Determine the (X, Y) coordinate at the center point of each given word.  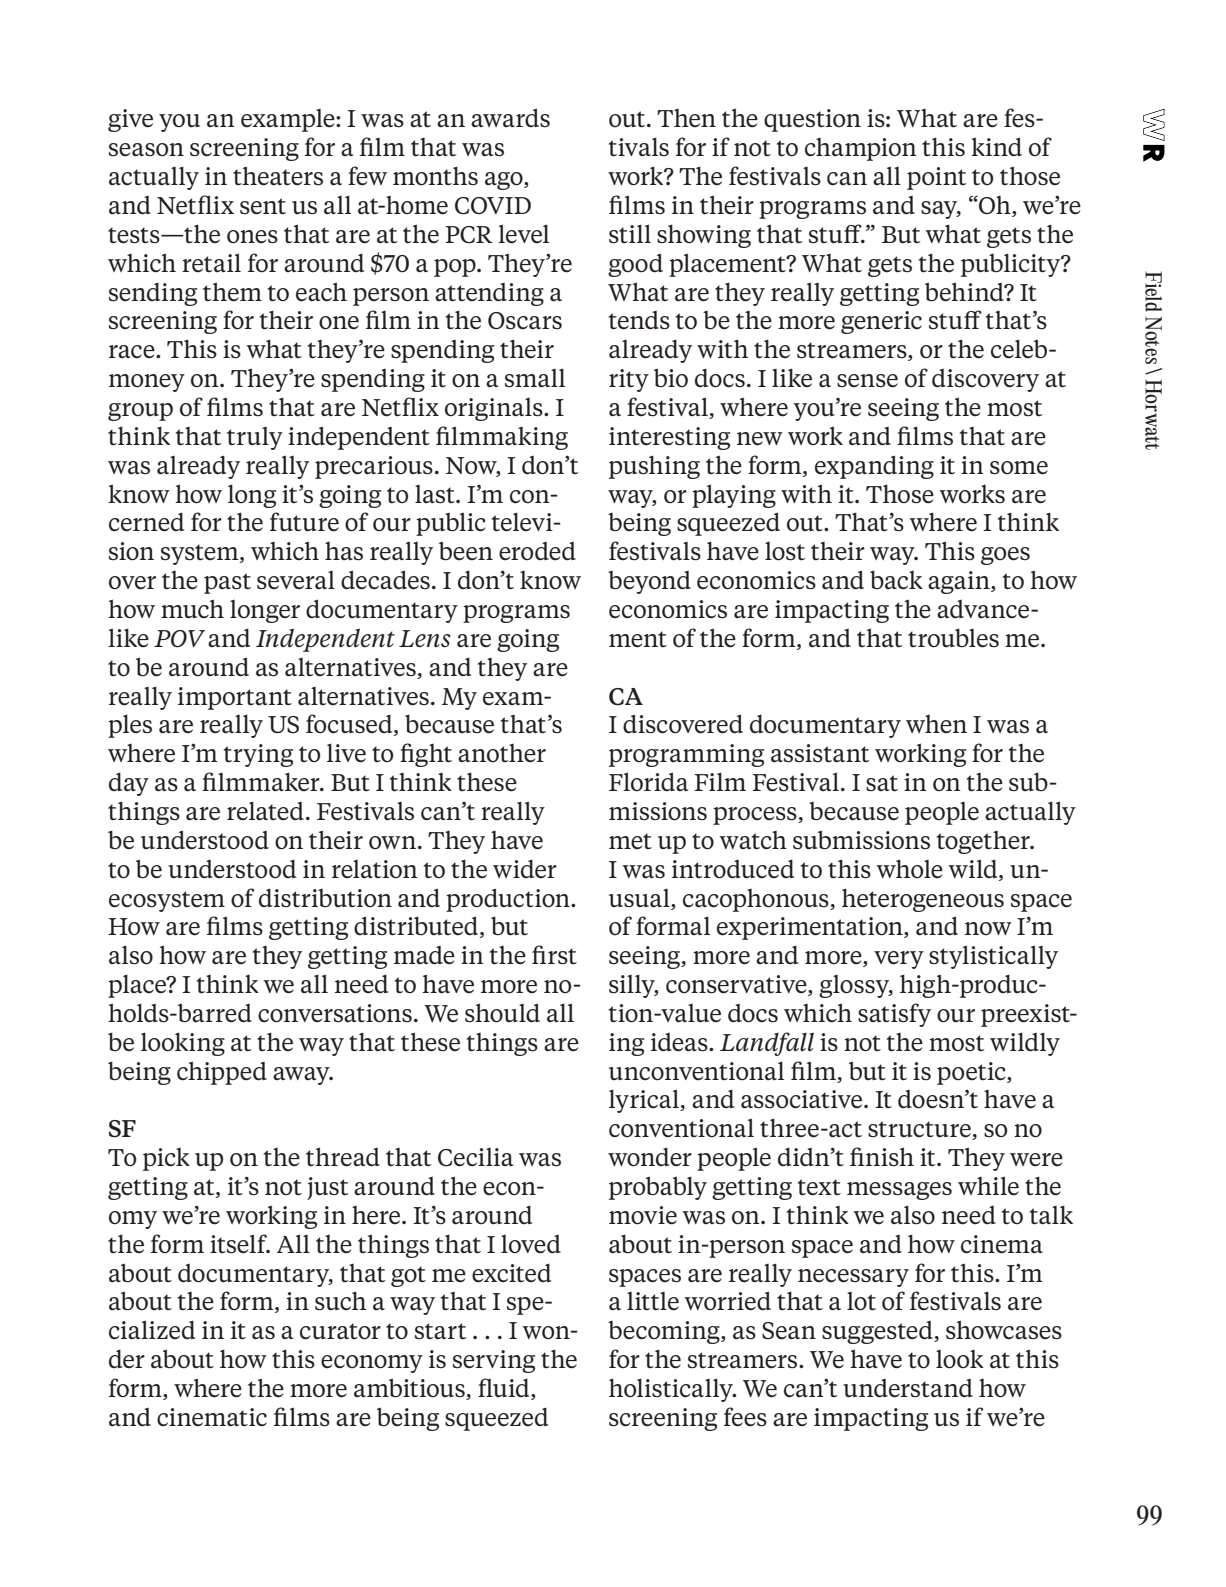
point (936, 178)
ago (505, 181)
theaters (278, 176)
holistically (672, 1390)
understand (908, 1388)
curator (340, 1331)
